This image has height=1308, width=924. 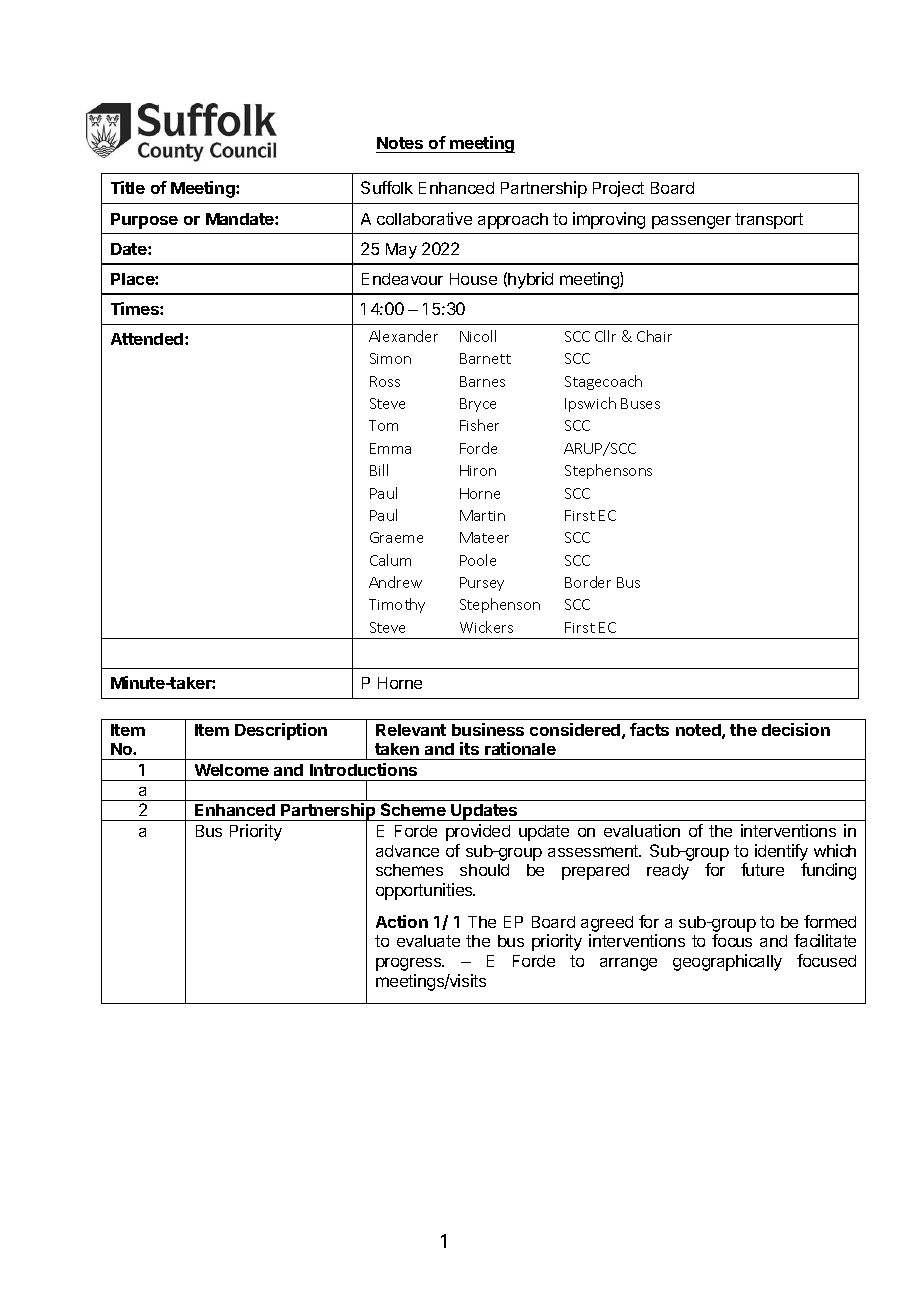 I want to click on Border, so click(x=588, y=582).
